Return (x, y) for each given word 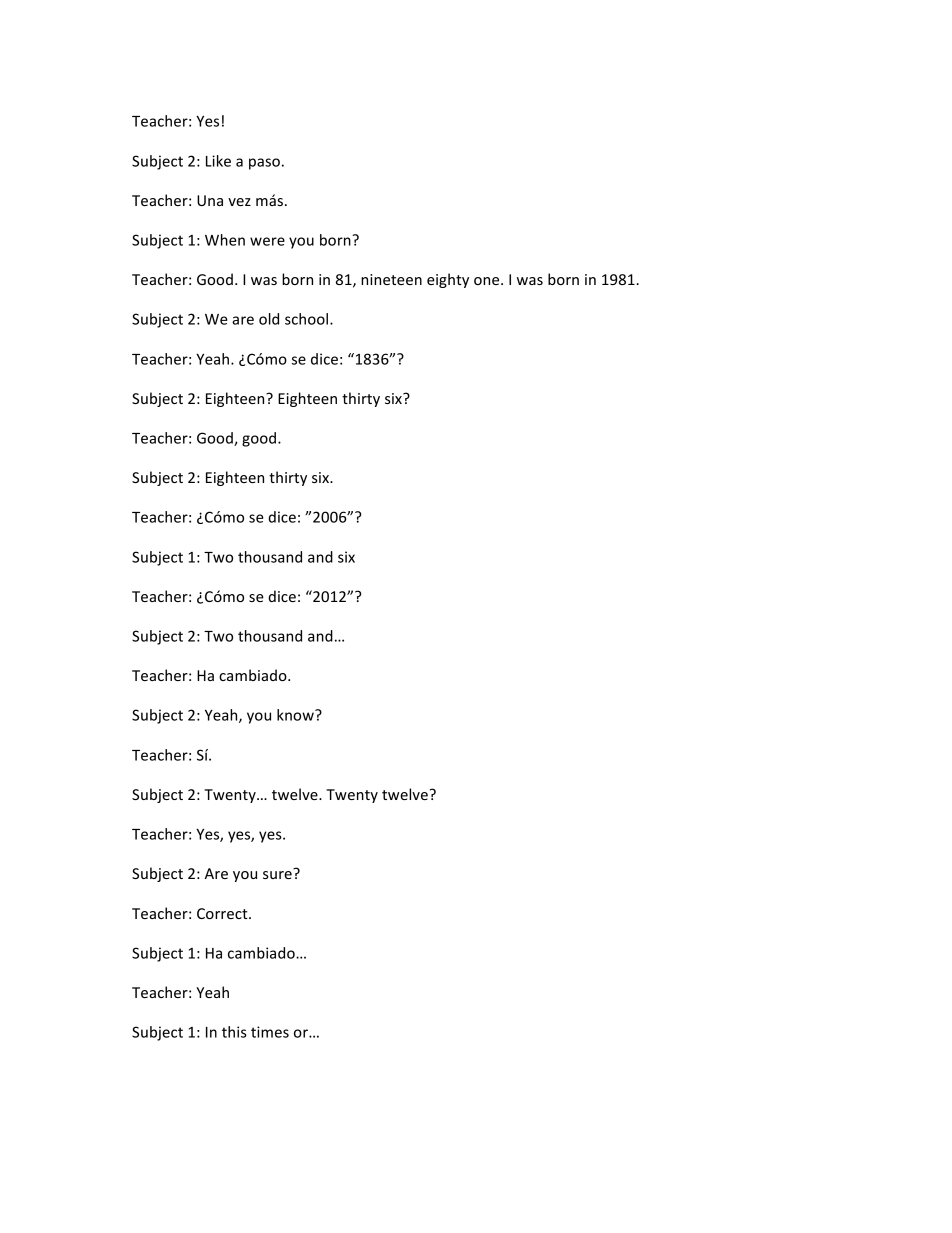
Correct (223, 913)
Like (218, 161)
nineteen (391, 279)
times (270, 1032)
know (296, 715)
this (234, 1032)
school (308, 319)
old (269, 319)
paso (264, 164)
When (225, 240)
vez (239, 202)
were (267, 241)
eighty (448, 280)
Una (210, 200)
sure (277, 875)
